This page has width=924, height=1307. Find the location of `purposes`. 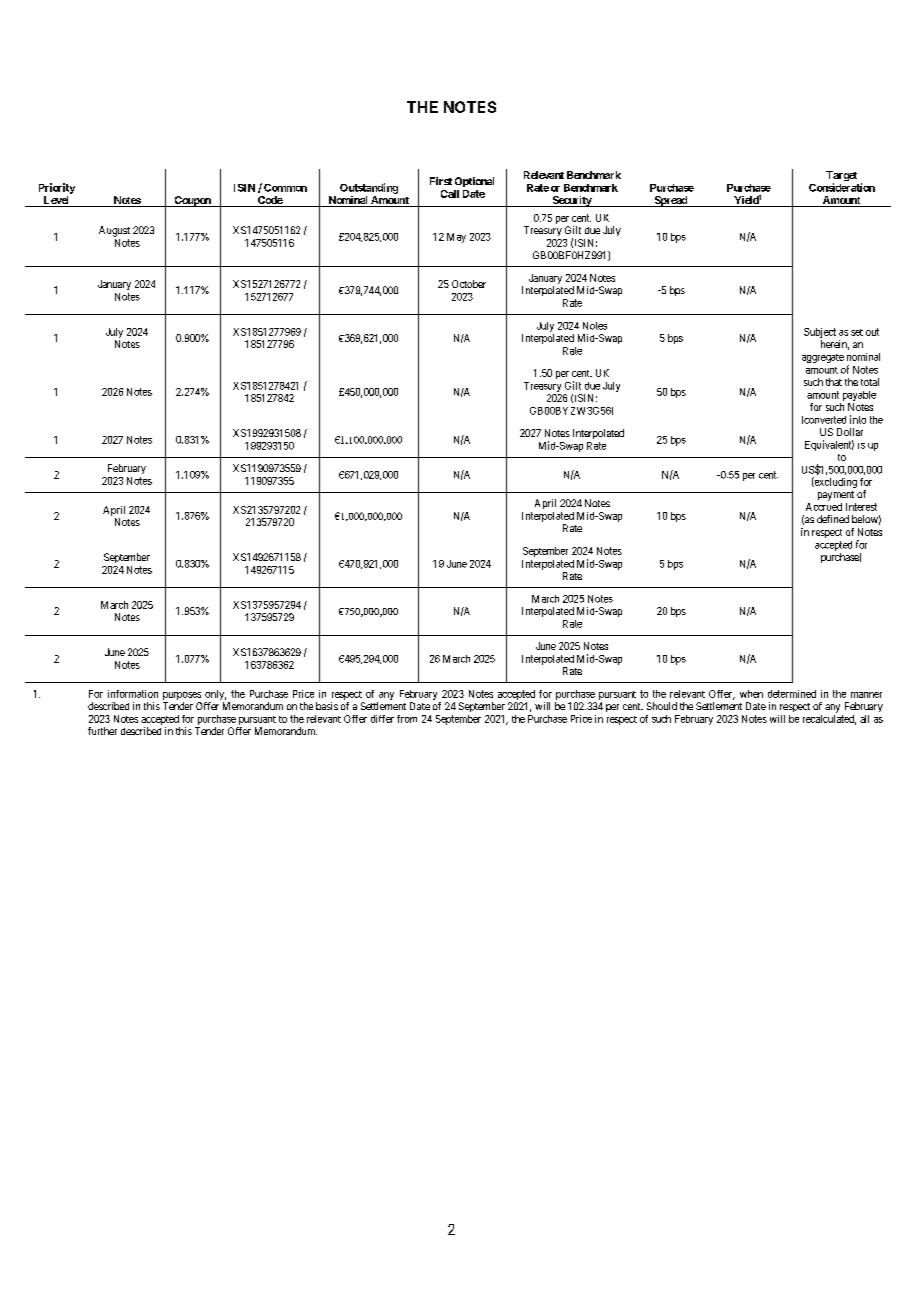

purposes is located at coordinates (182, 697).
